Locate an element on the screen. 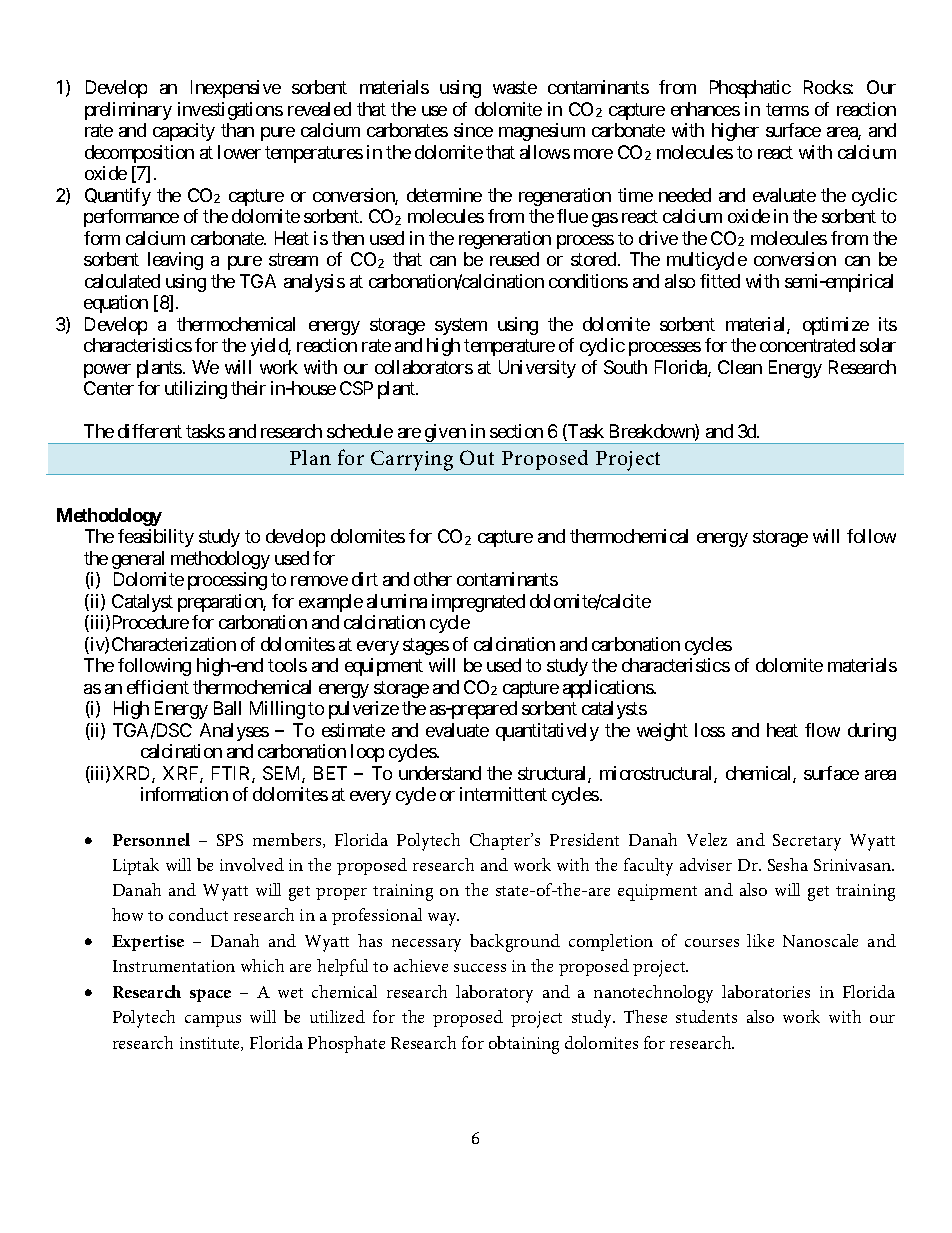 The image size is (952, 1233). impregnated is located at coordinates (478, 603).
